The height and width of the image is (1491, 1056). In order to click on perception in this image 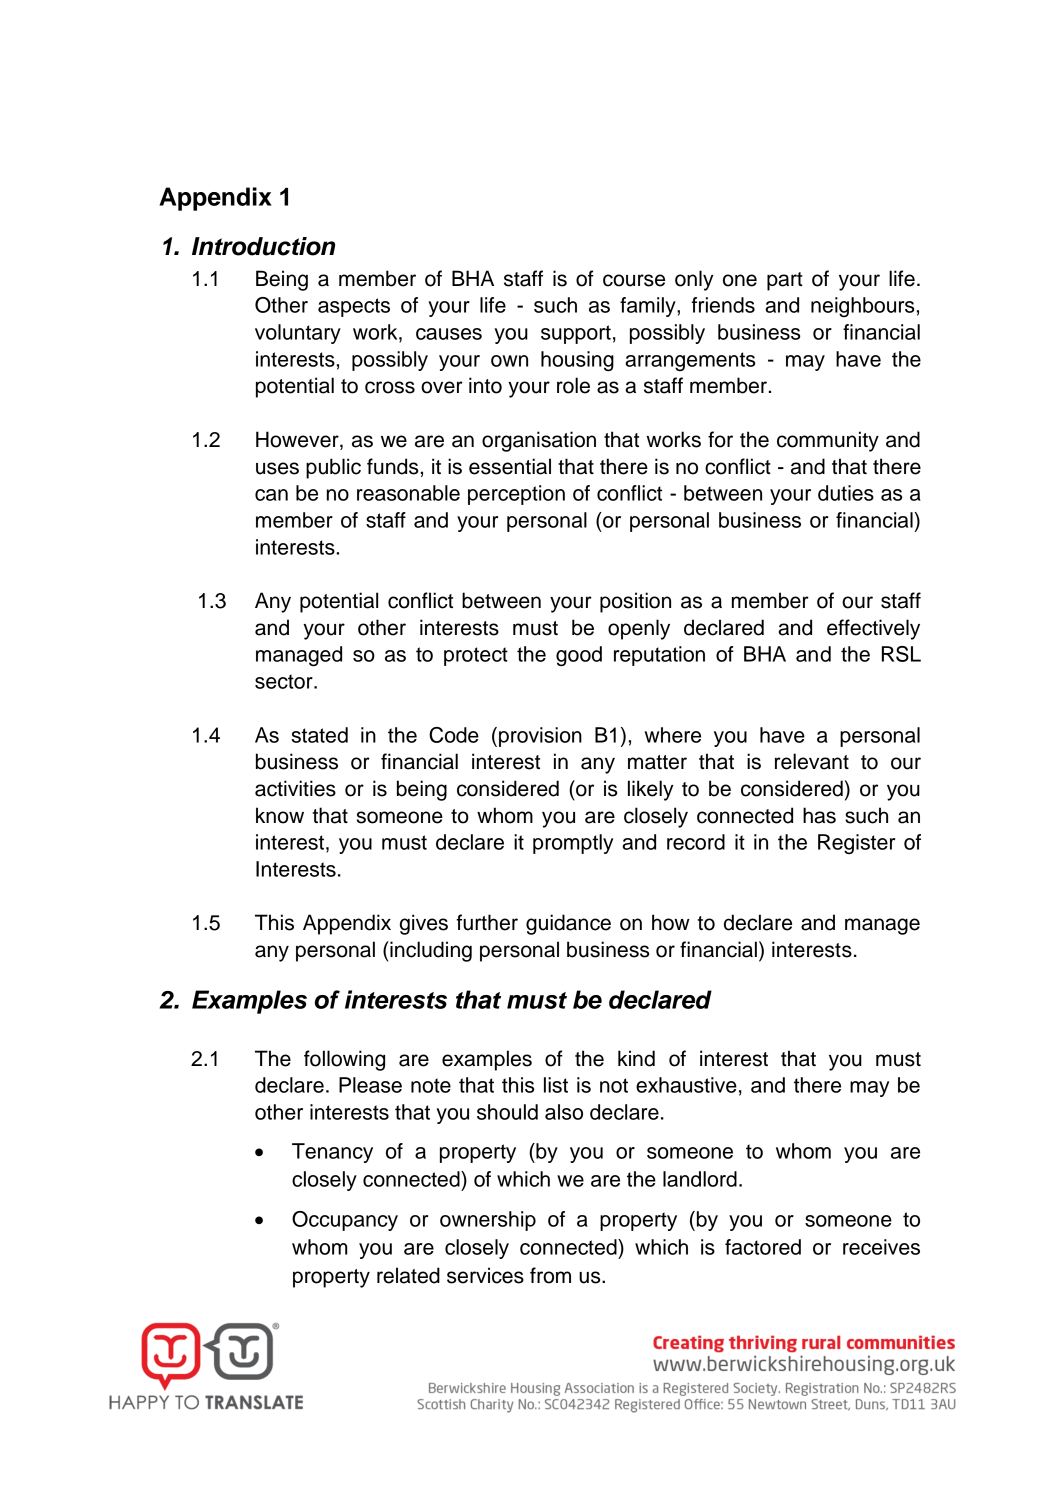, I will do `click(516, 495)`.
